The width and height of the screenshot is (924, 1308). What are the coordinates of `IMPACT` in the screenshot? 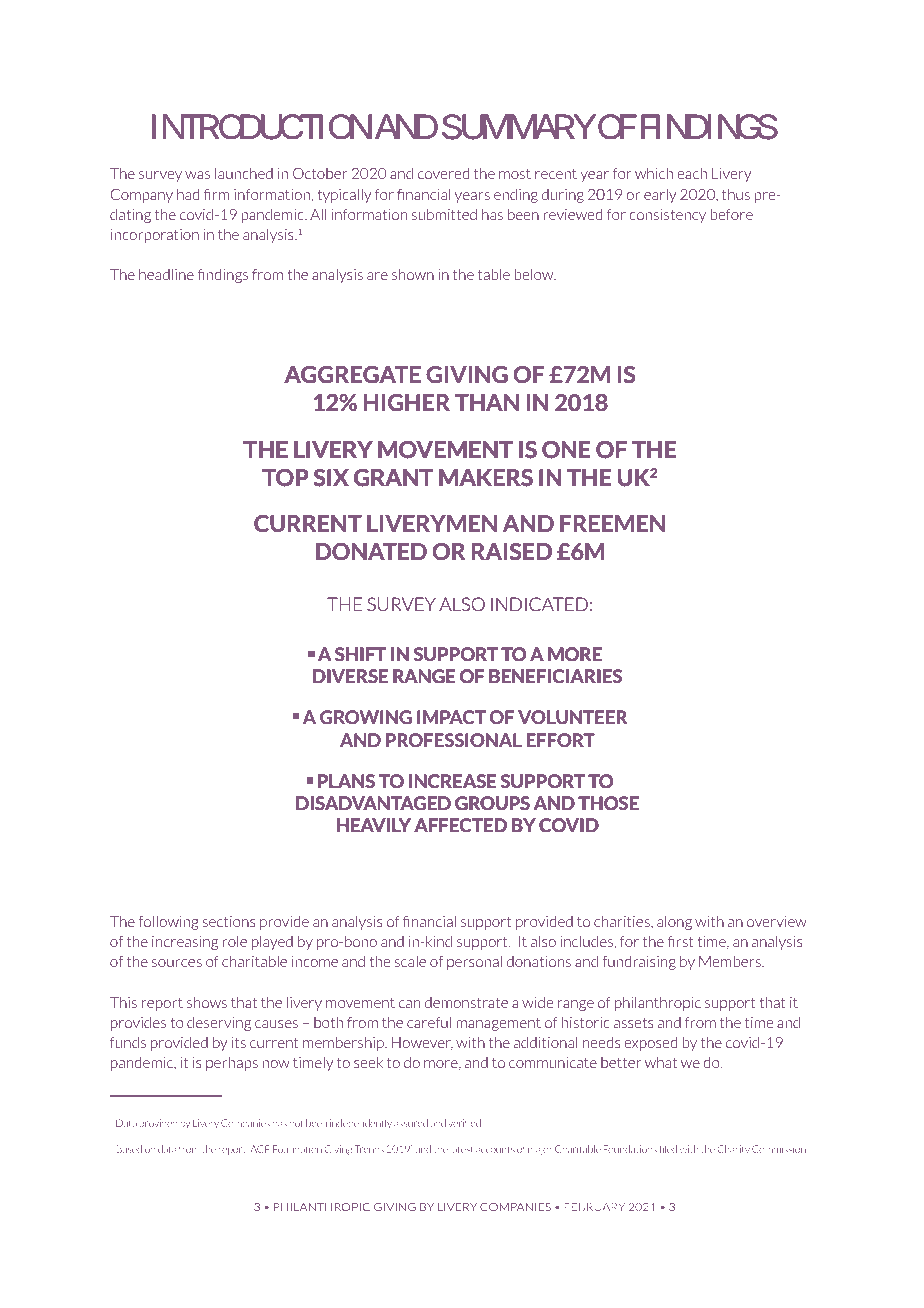 It's located at (452, 717).
